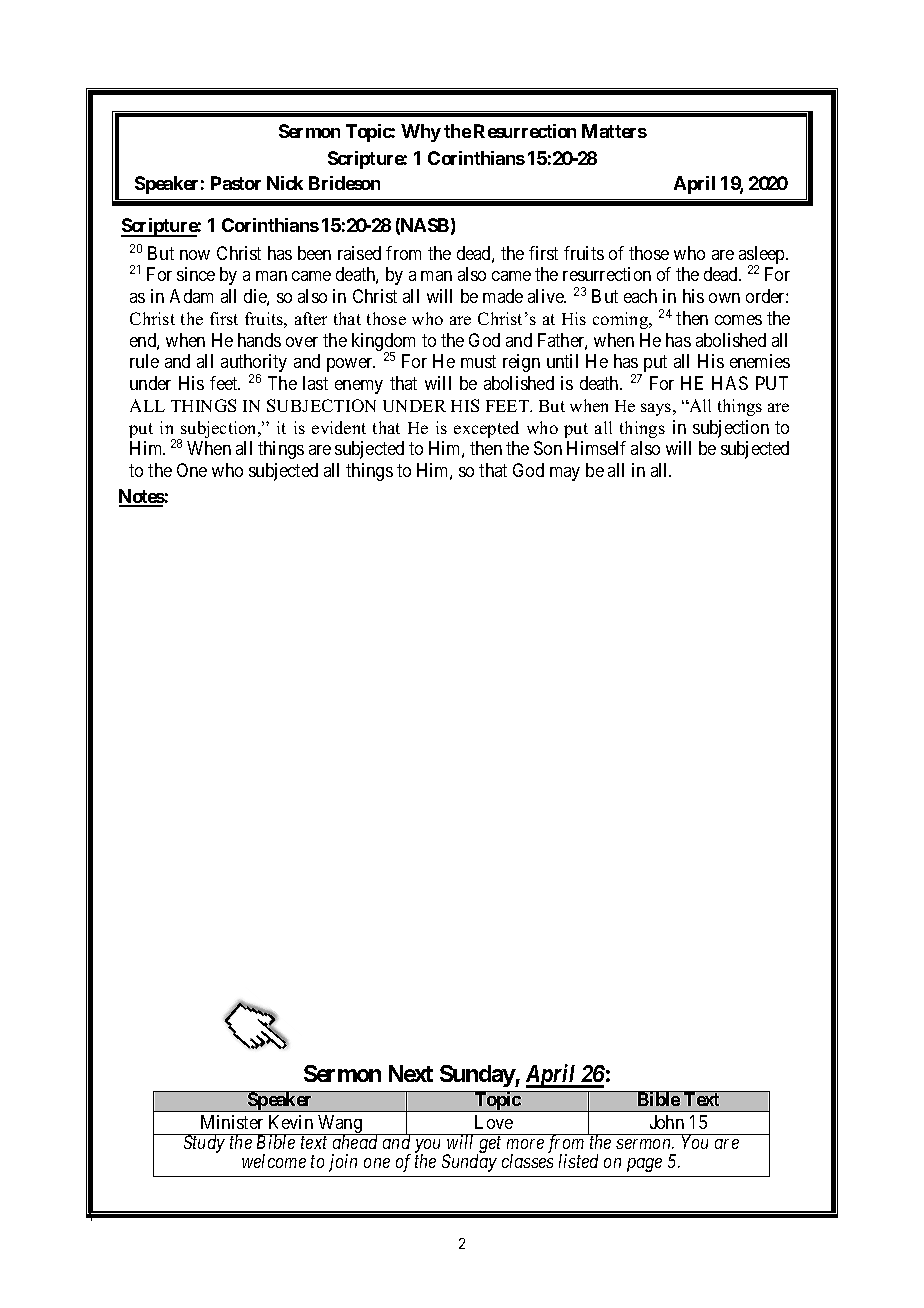 The image size is (924, 1308). Describe the element at coordinates (142, 497) in the page. I see `Notes` at that location.
